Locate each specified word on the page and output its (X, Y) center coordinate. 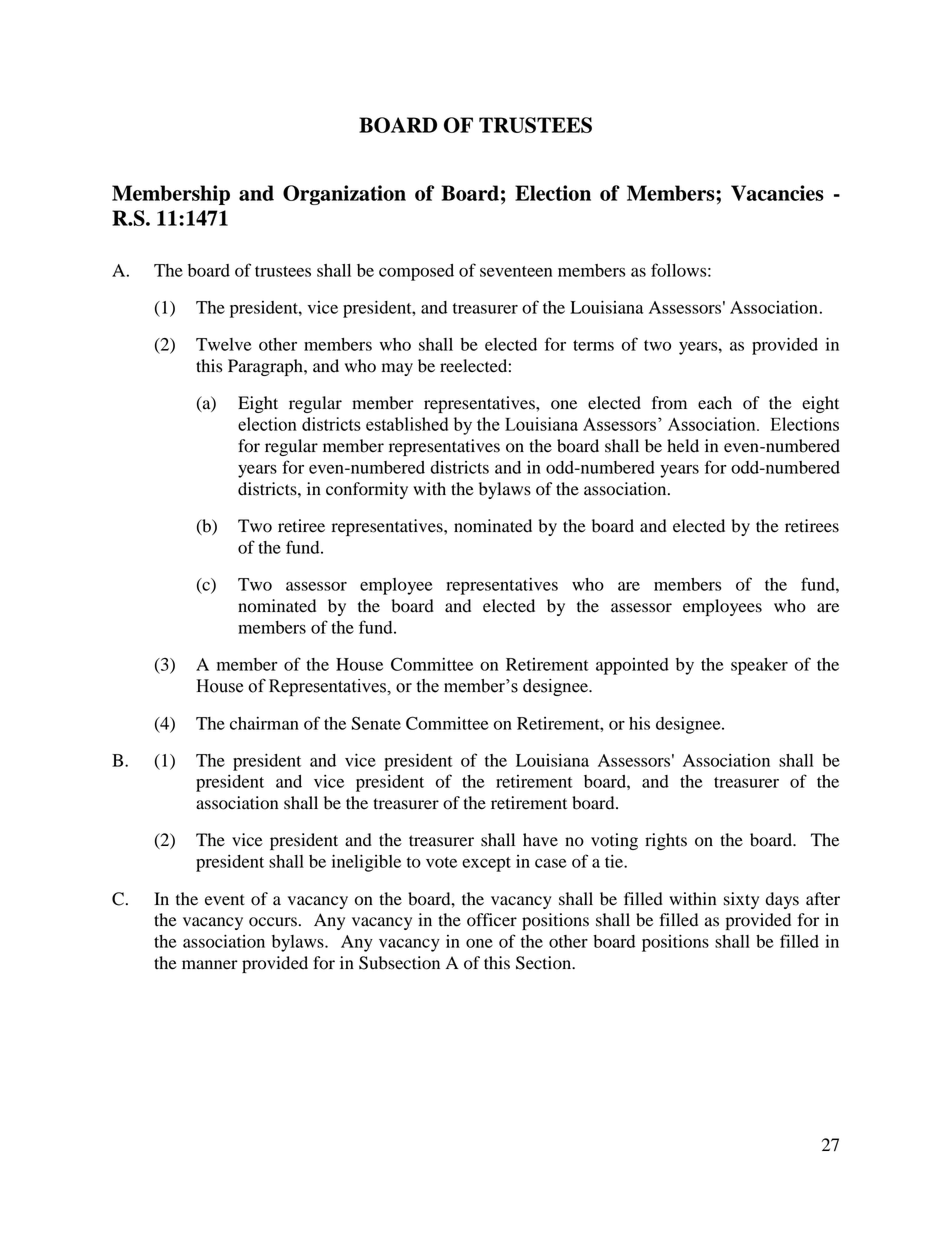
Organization (344, 195)
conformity (367, 490)
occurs (273, 922)
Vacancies (777, 193)
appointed (632, 666)
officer (492, 920)
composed (416, 272)
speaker (759, 666)
